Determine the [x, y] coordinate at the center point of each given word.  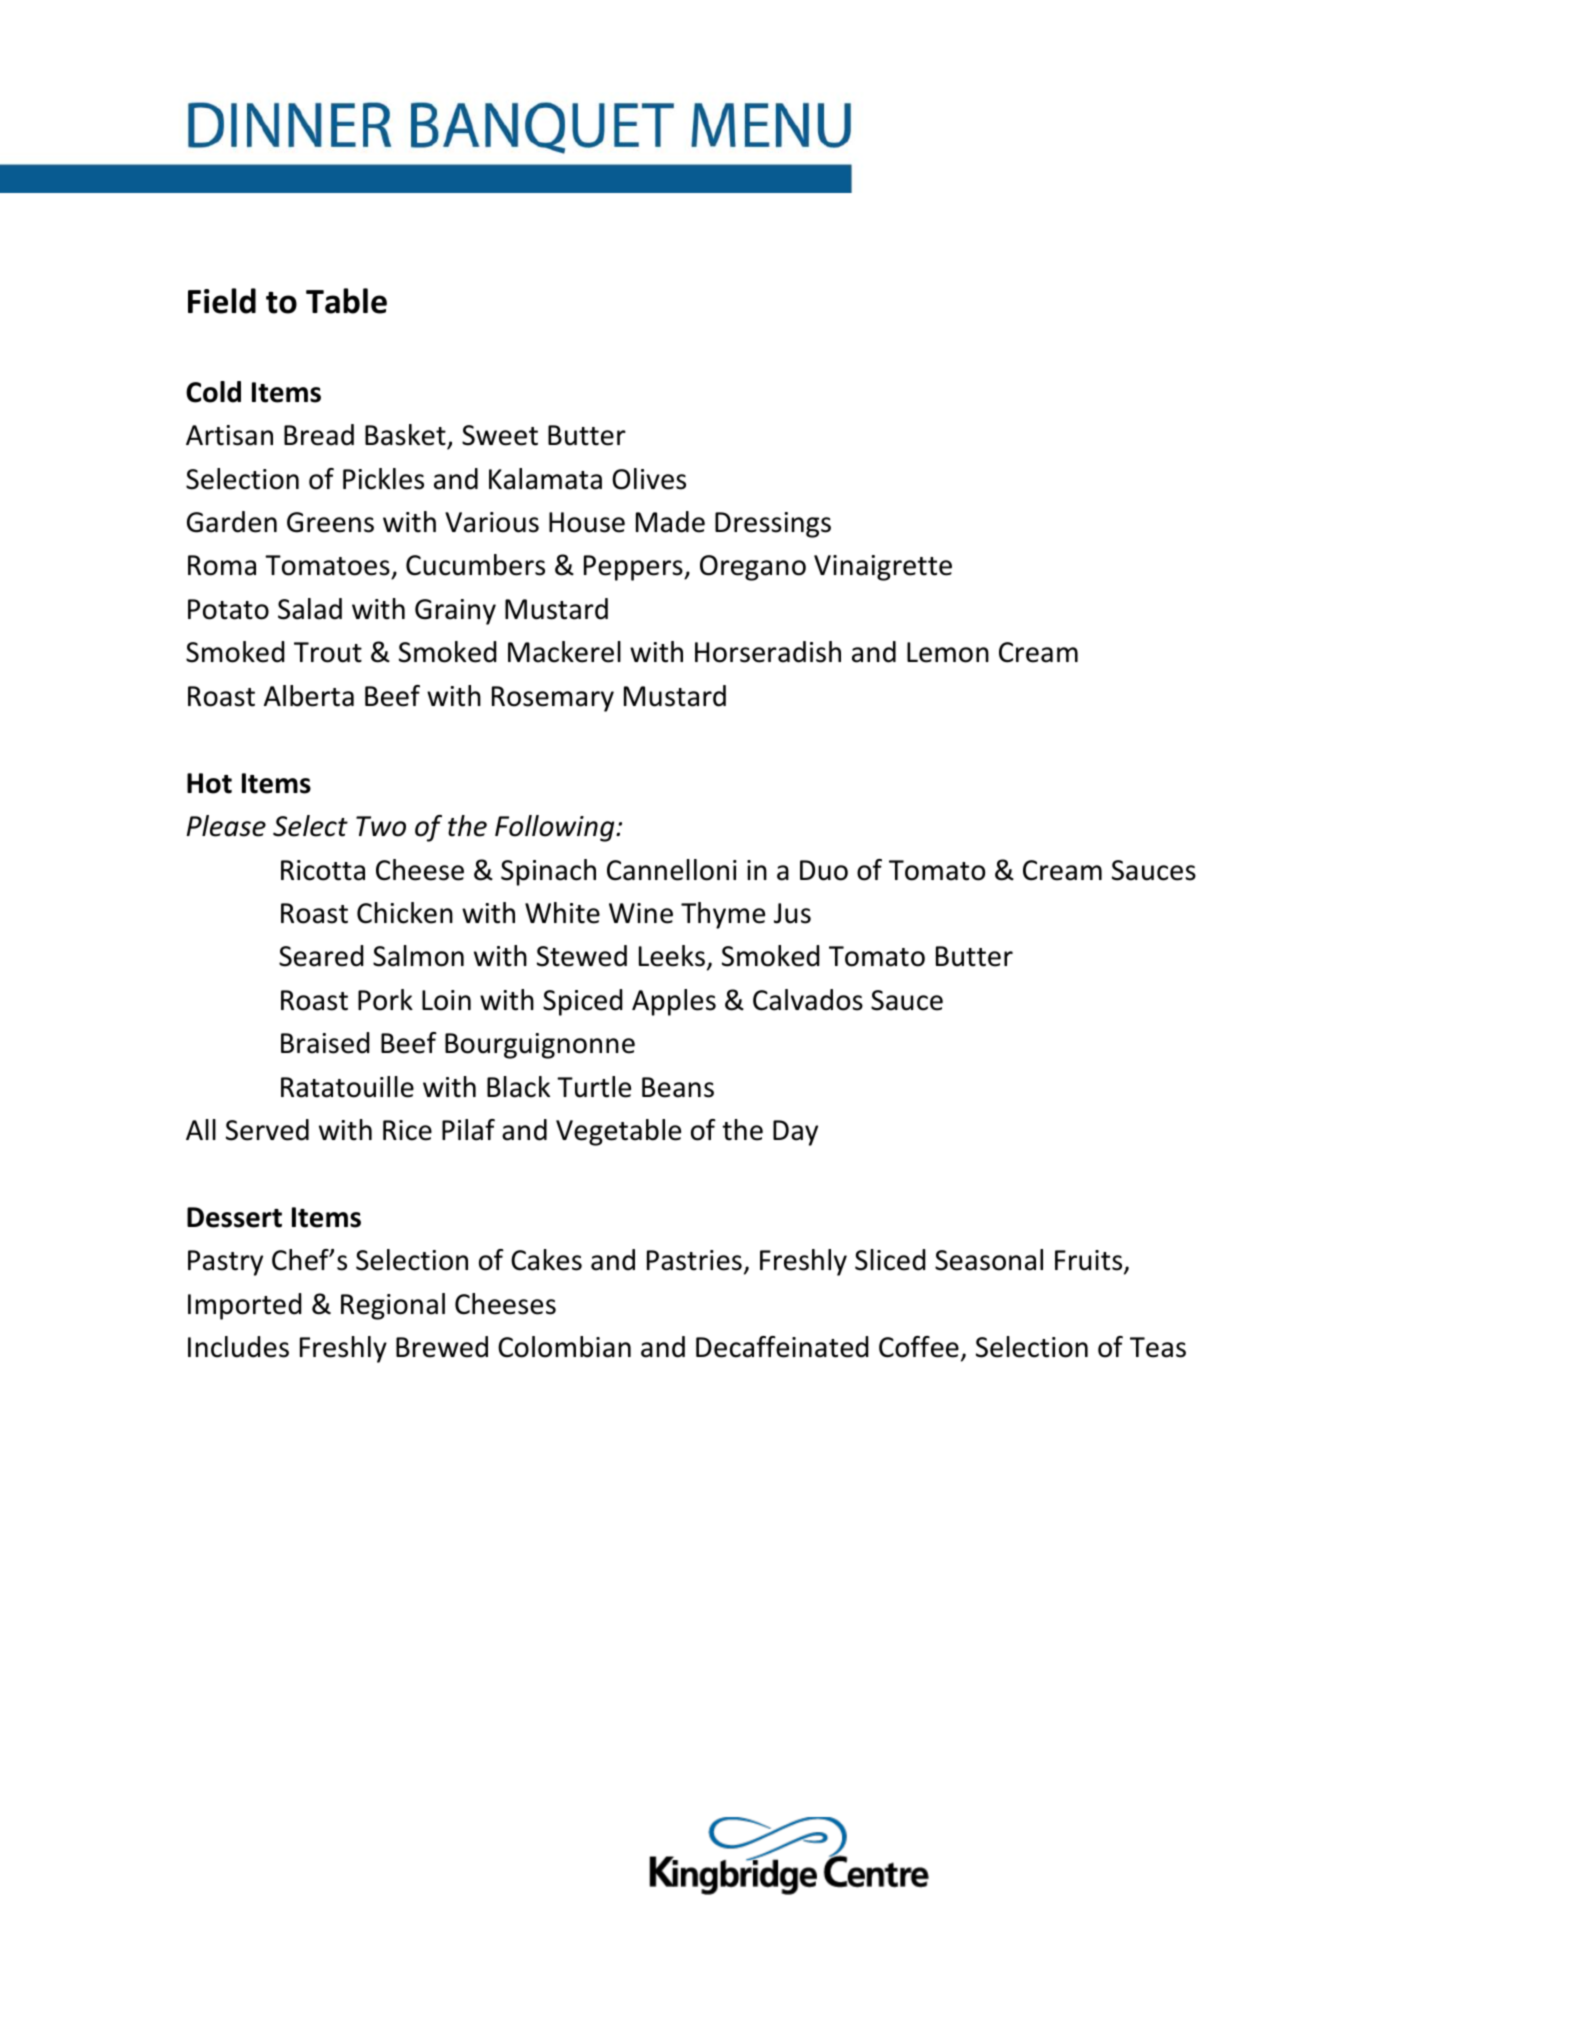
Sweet [500, 435]
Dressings [773, 525]
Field [222, 301]
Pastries [694, 1260]
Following [556, 828]
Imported [245, 1306]
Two [381, 826]
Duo [824, 870]
